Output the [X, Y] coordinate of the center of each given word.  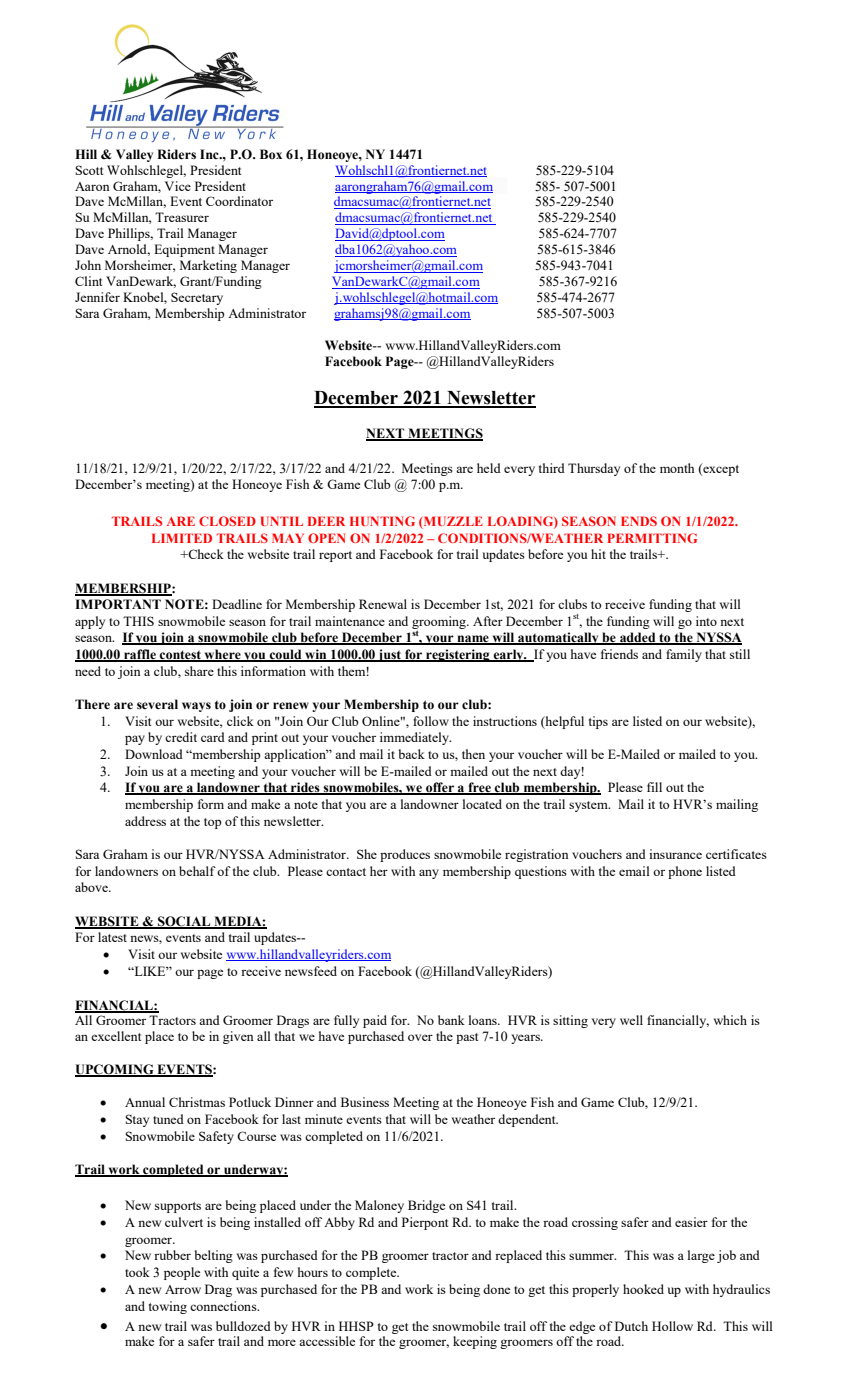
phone [685, 872]
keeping [475, 1342]
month [677, 468]
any [429, 874]
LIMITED [182, 538]
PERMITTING [652, 538]
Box [271, 154]
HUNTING [382, 521]
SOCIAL [184, 922]
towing [168, 1307]
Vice [178, 186]
